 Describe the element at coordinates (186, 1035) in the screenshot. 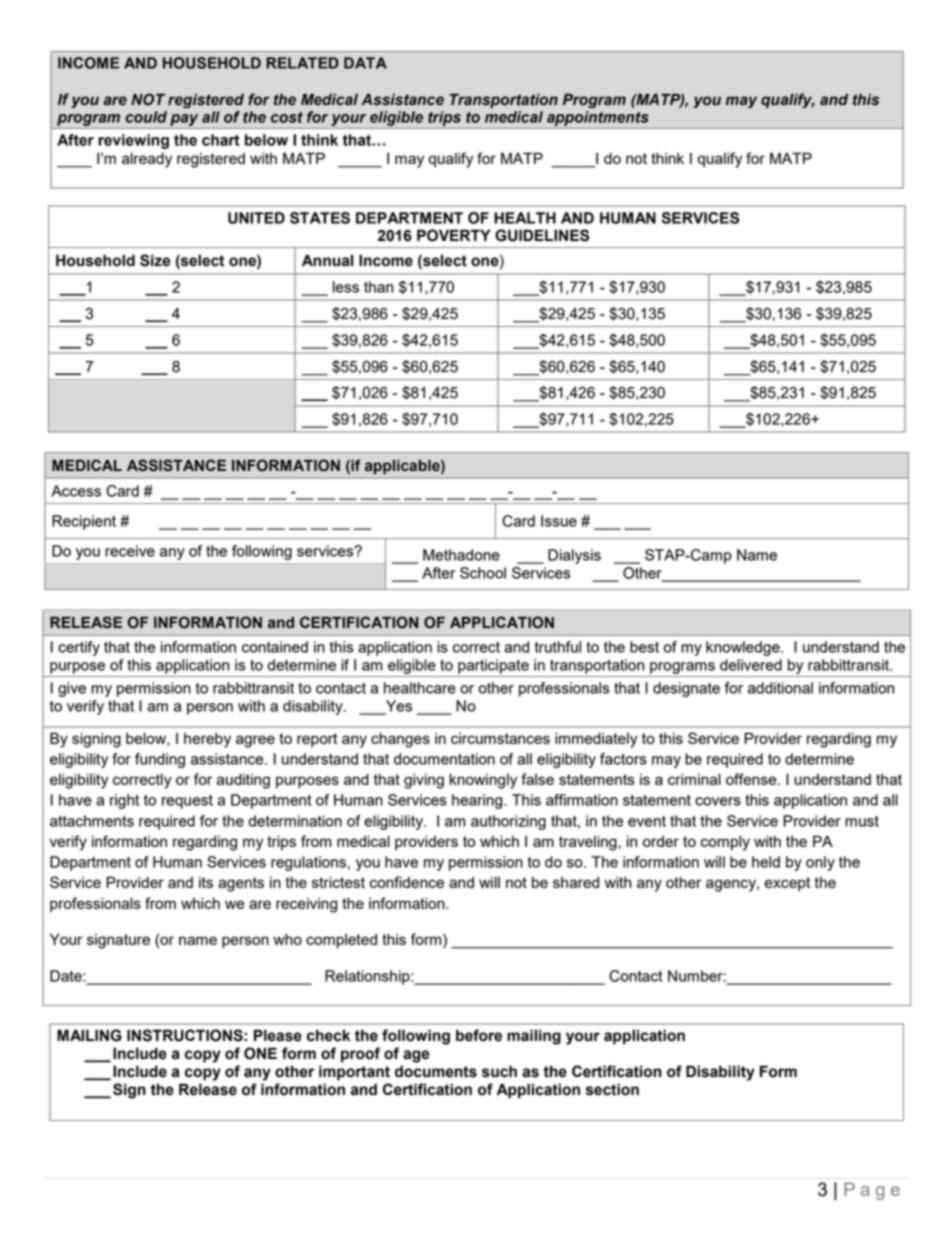

I see `INSTRUCTIONS` at that location.
